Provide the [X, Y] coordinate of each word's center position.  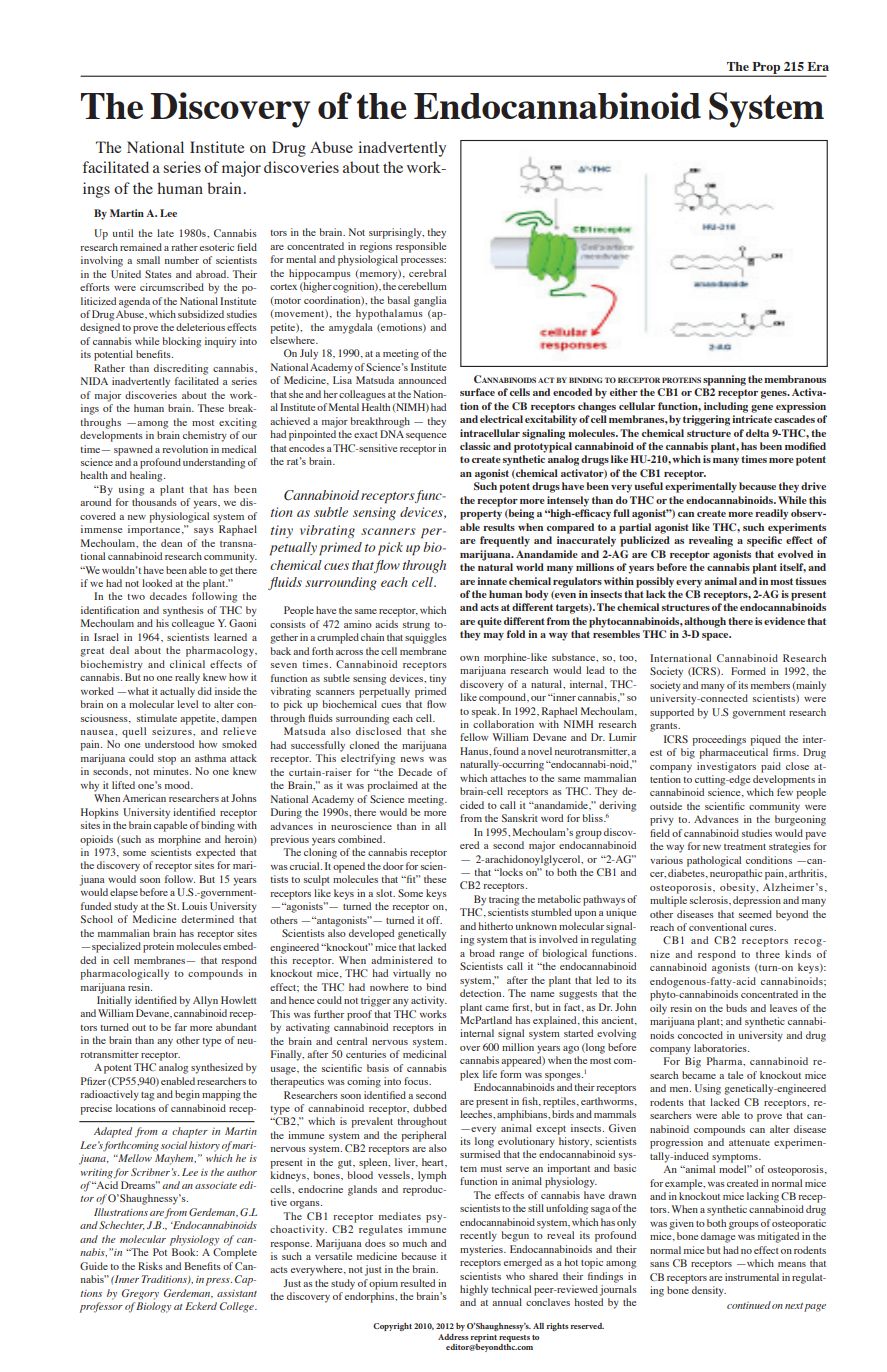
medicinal [424, 1054]
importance [155, 530]
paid [771, 767]
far [181, 1027]
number [182, 260]
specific [764, 541]
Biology [153, 1307]
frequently [505, 541]
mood [179, 785]
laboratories [721, 1048]
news [412, 759]
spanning [724, 380]
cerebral [427, 273]
